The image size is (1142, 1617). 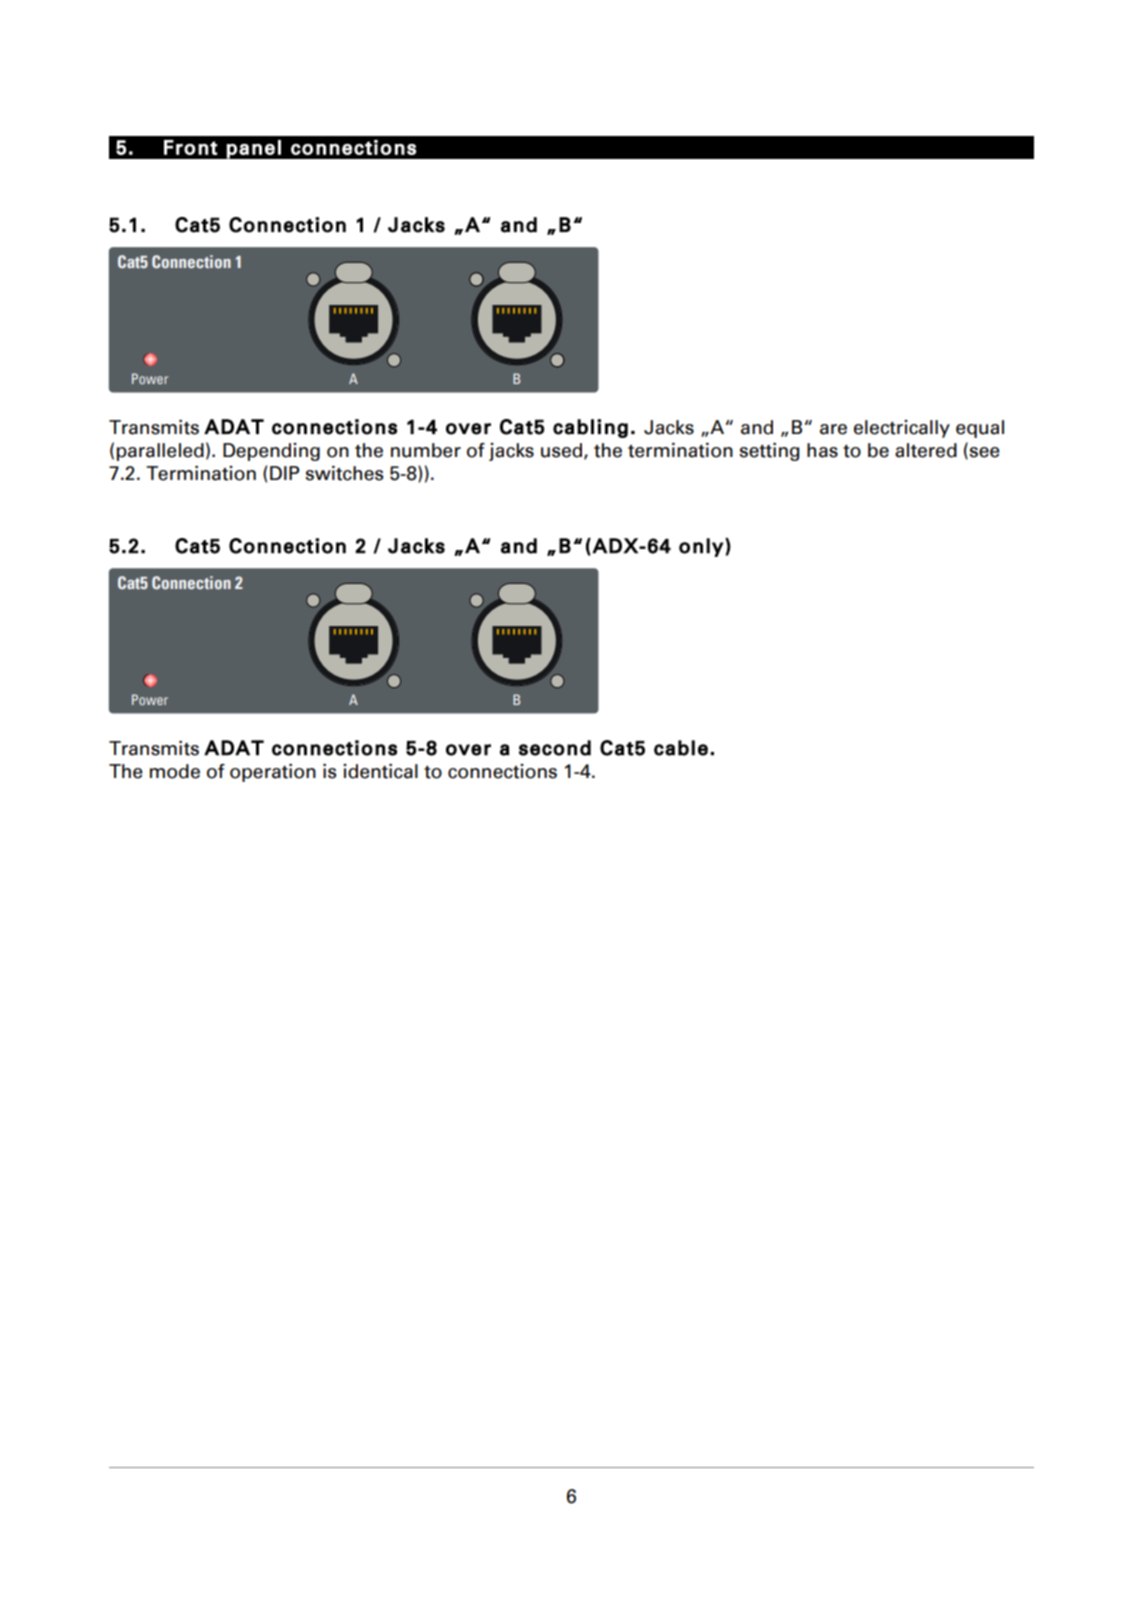 What do you see at coordinates (590, 428) in the document?
I see `cabling` at bounding box center [590, 428].
